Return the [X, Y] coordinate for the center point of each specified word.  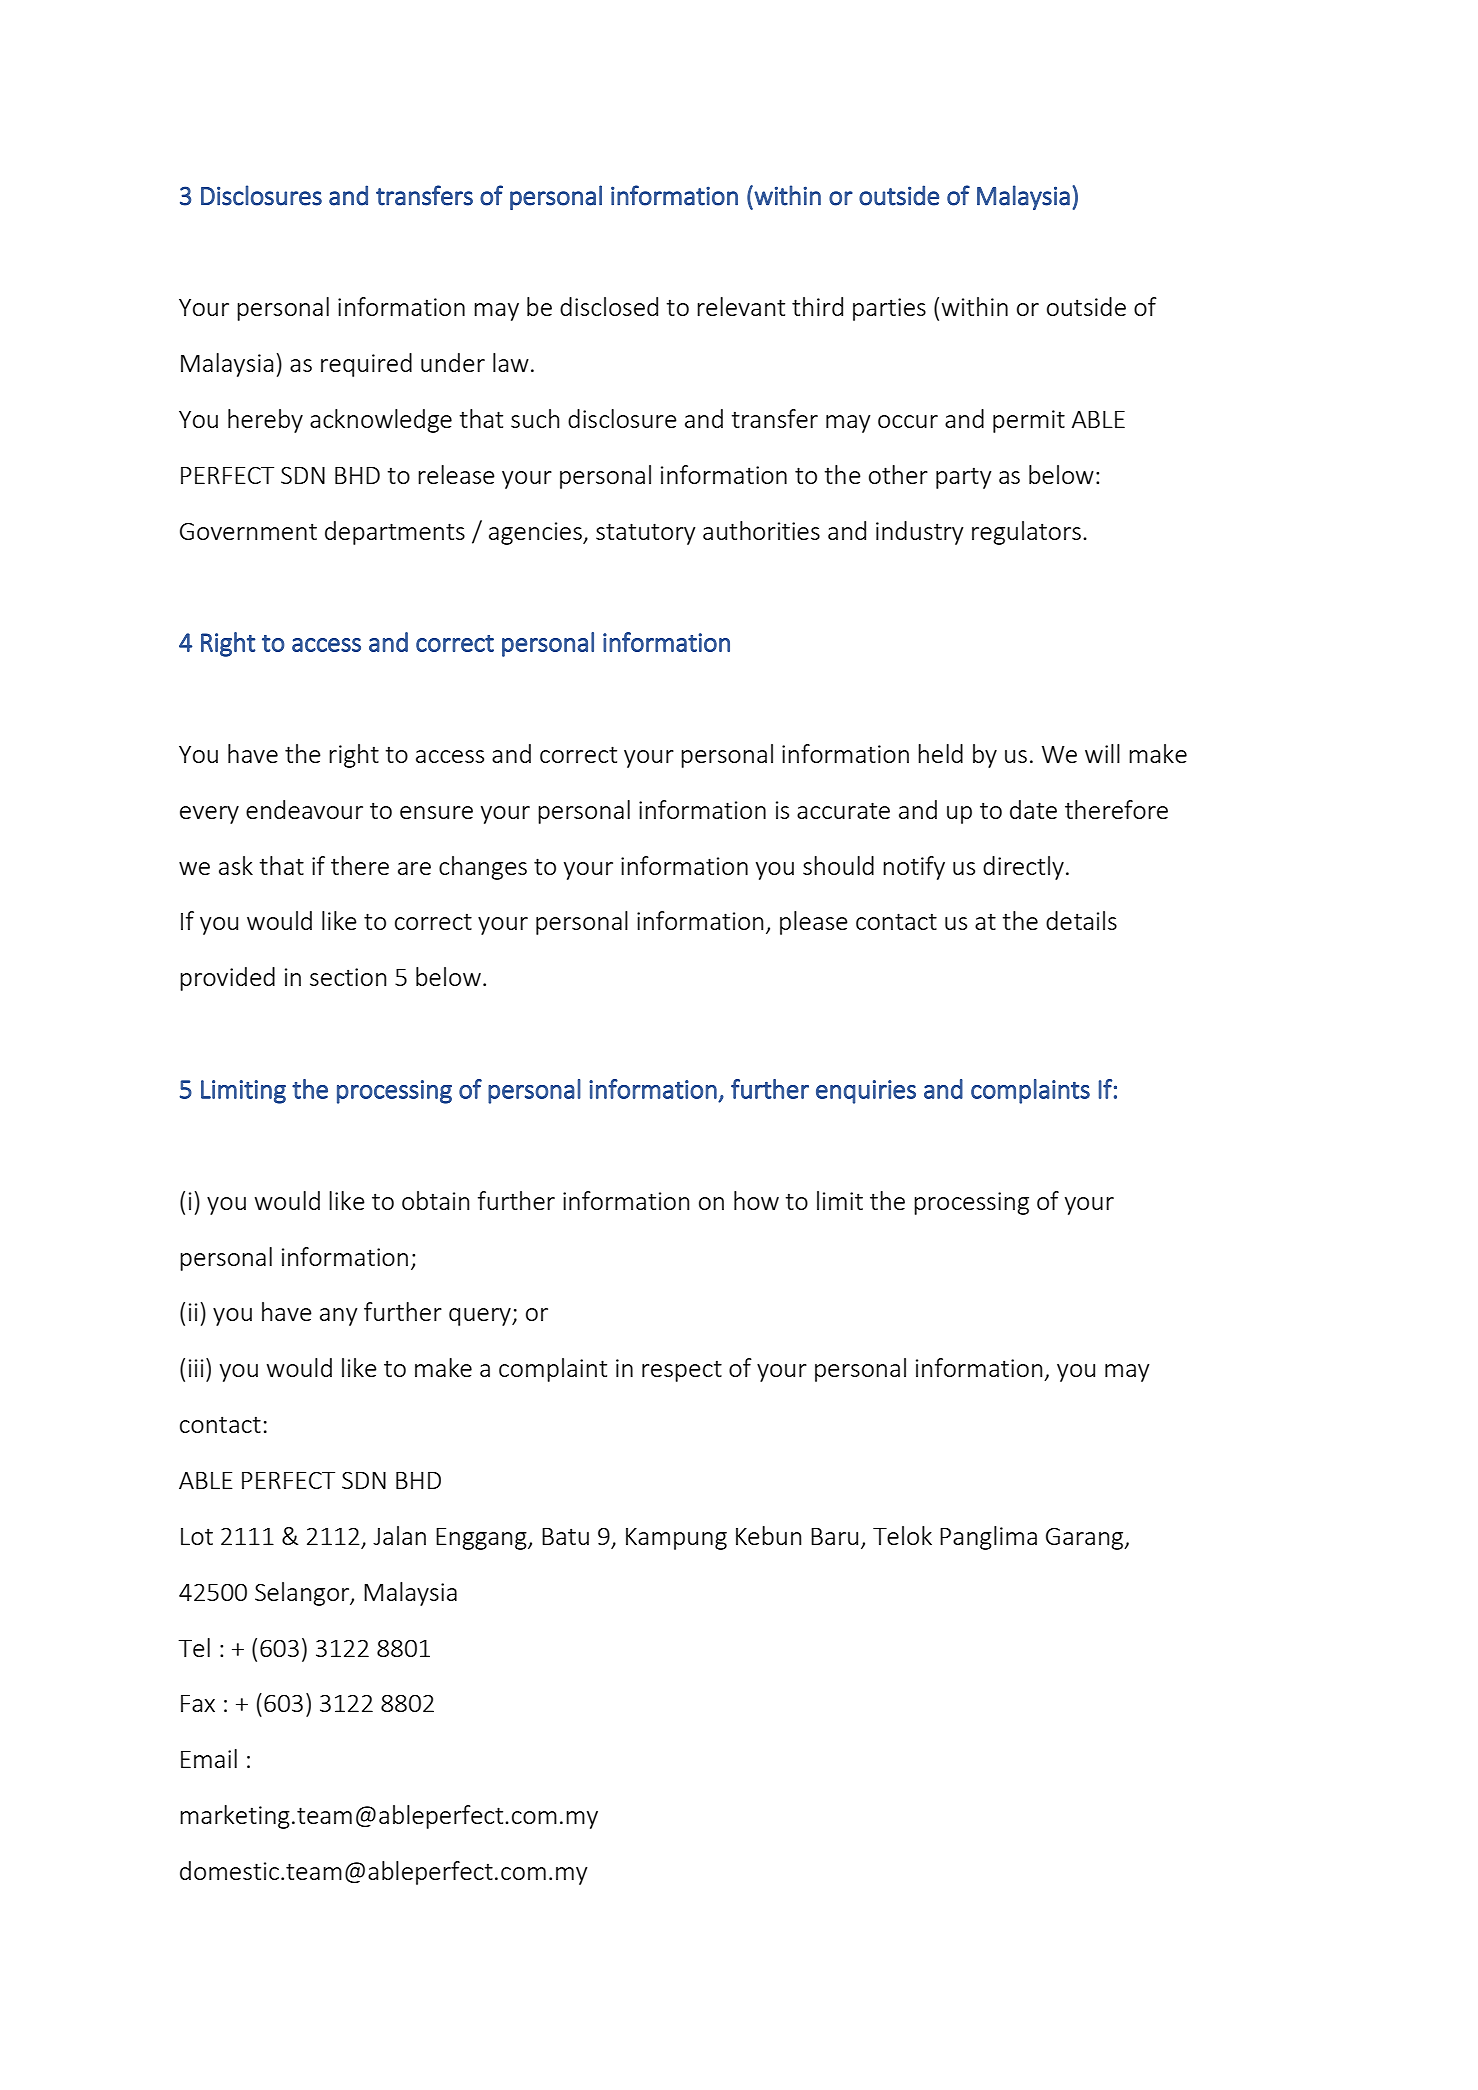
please [814, 923]
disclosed [609, 306]
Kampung [676, 1539]
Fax [198, 1703]
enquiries [866, 1092]
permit [1029, 421]
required [366, 365]
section [348, 977]
